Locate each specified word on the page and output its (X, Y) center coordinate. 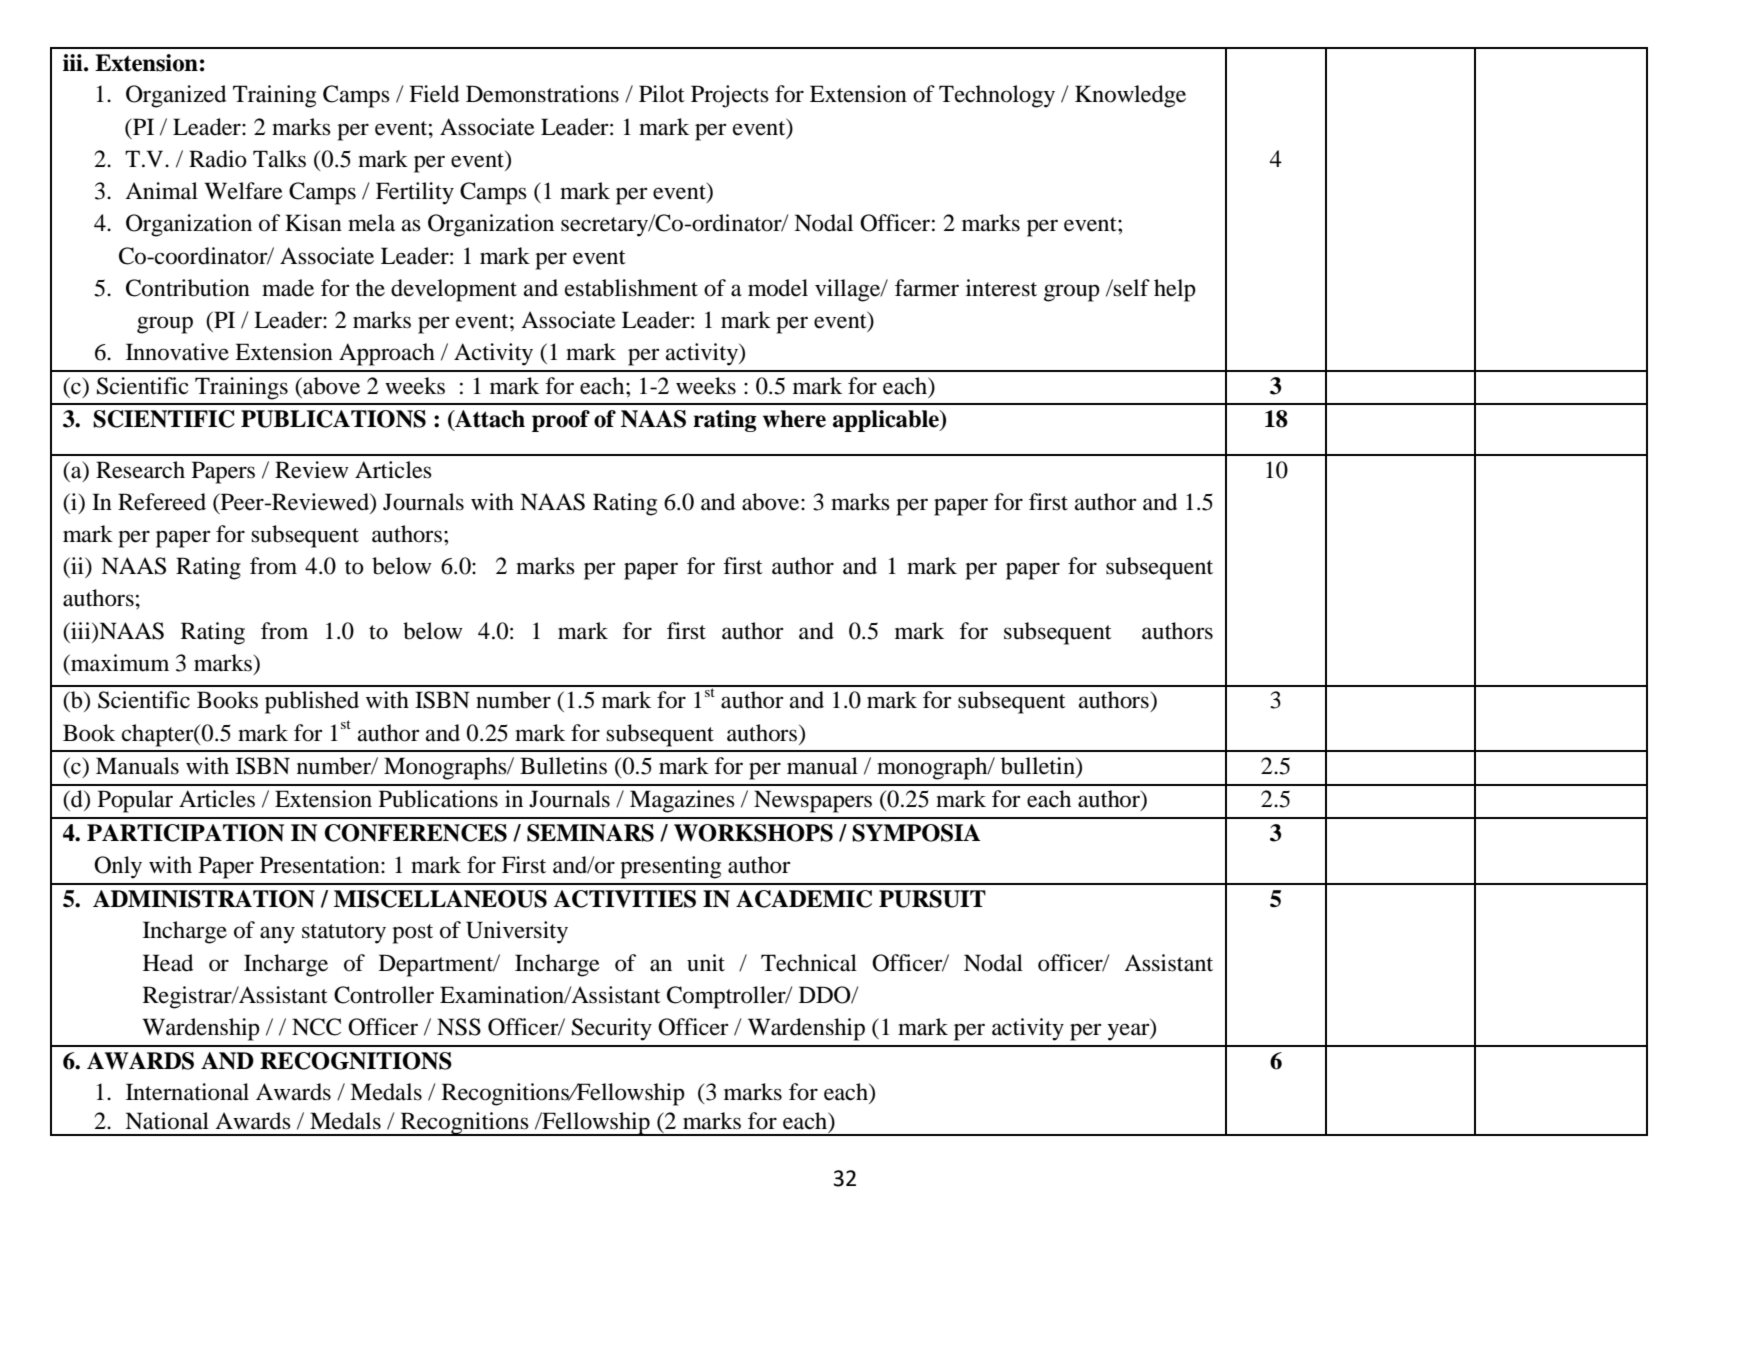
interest (1001, 288)
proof (561, 421)
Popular (135, 801)
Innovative (177, 352)
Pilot (662, 94)
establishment (631, 288)
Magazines (682, 801)
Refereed (162, 502)
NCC (316, 1027)
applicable (887, 421)
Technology (997, 96)
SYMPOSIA (916, 833)
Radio (218, 159)
